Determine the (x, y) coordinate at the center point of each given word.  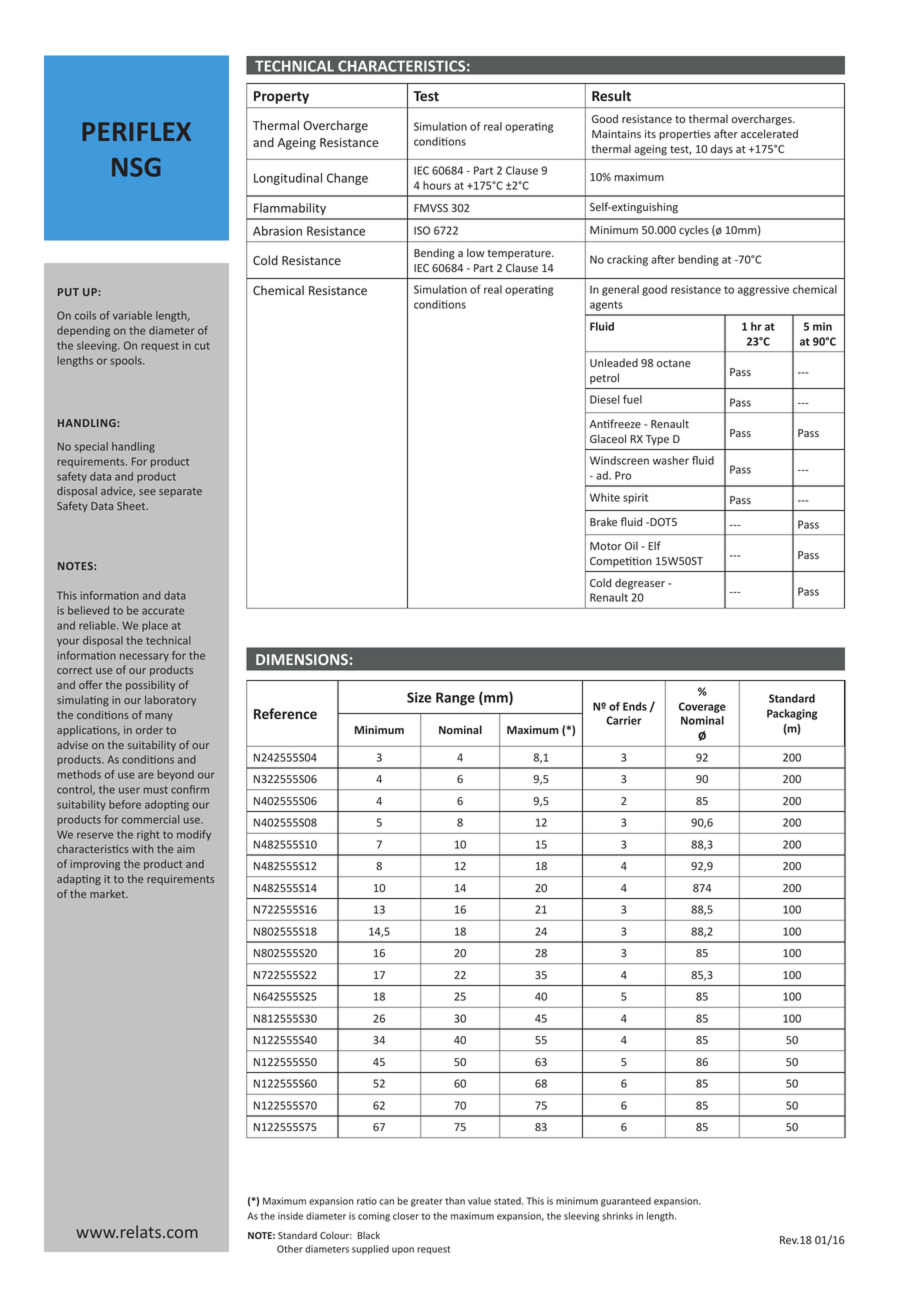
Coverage (702, 707)
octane (674, 363)
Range (455, 699)
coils (85, 315)
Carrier (624, 720)
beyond (176, 775)
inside (290, 1216)
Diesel (605, 399)
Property (281, 97)
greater (427, 1202)
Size (419, 697)
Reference (285, 713)
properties (685, 135)
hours (437, 185)
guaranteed (626, 1202)
